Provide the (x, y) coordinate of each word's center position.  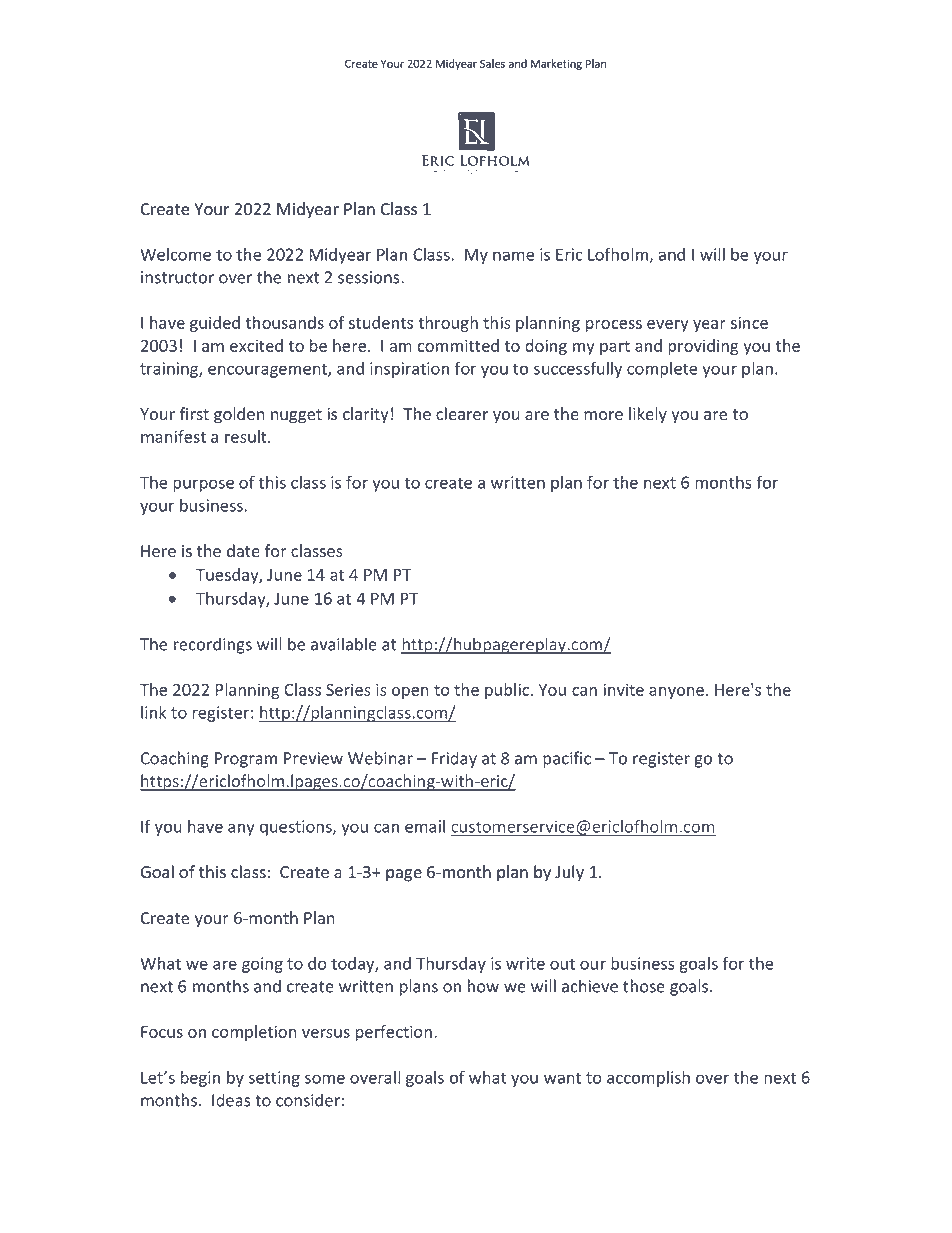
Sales (492, 63)
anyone (676, 693)
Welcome (175, 254)
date (243, 550)
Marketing (556, 64)
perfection (394, 1033)
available (344, 644)
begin (200, 1079)
